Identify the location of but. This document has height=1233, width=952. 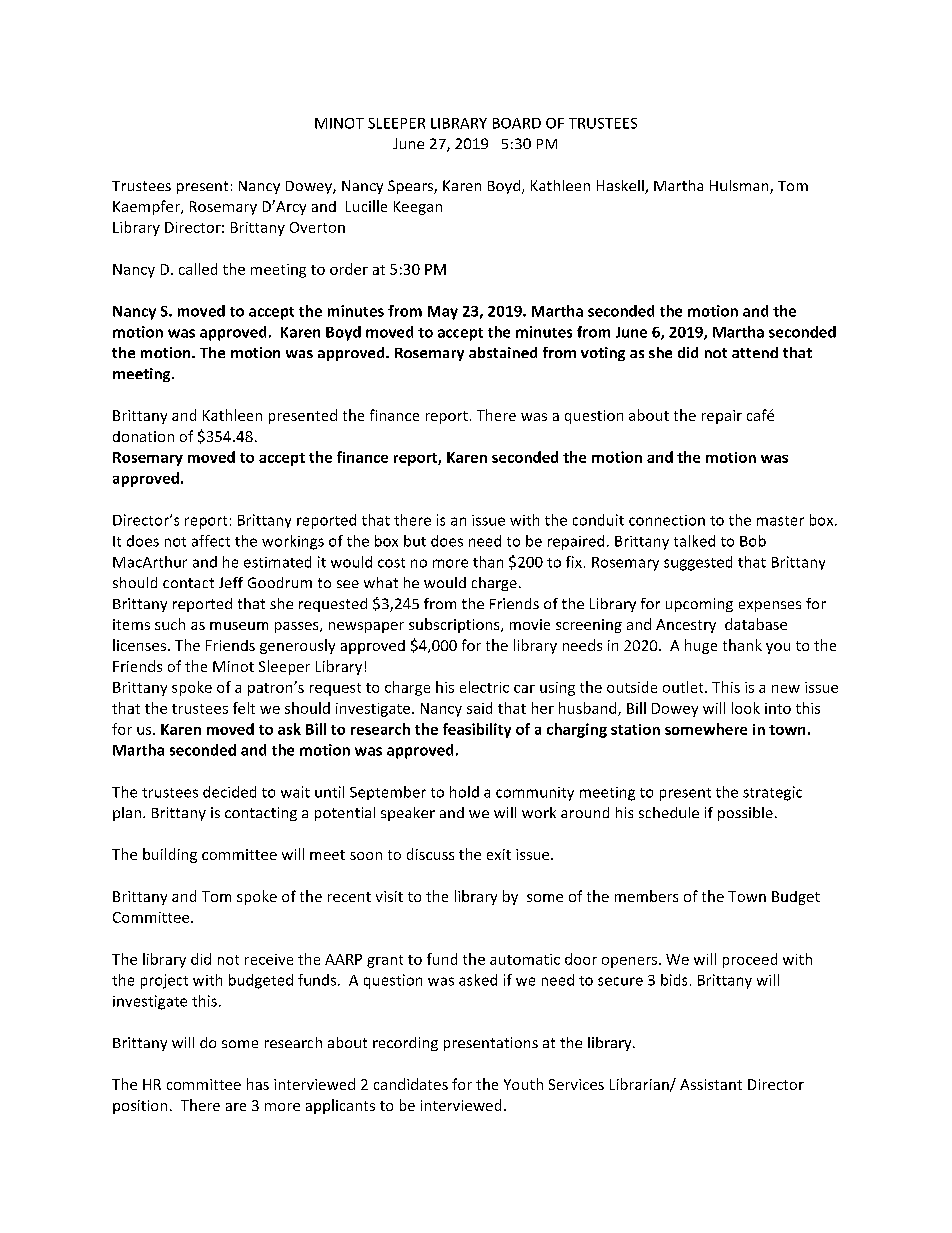
(415, 541).
